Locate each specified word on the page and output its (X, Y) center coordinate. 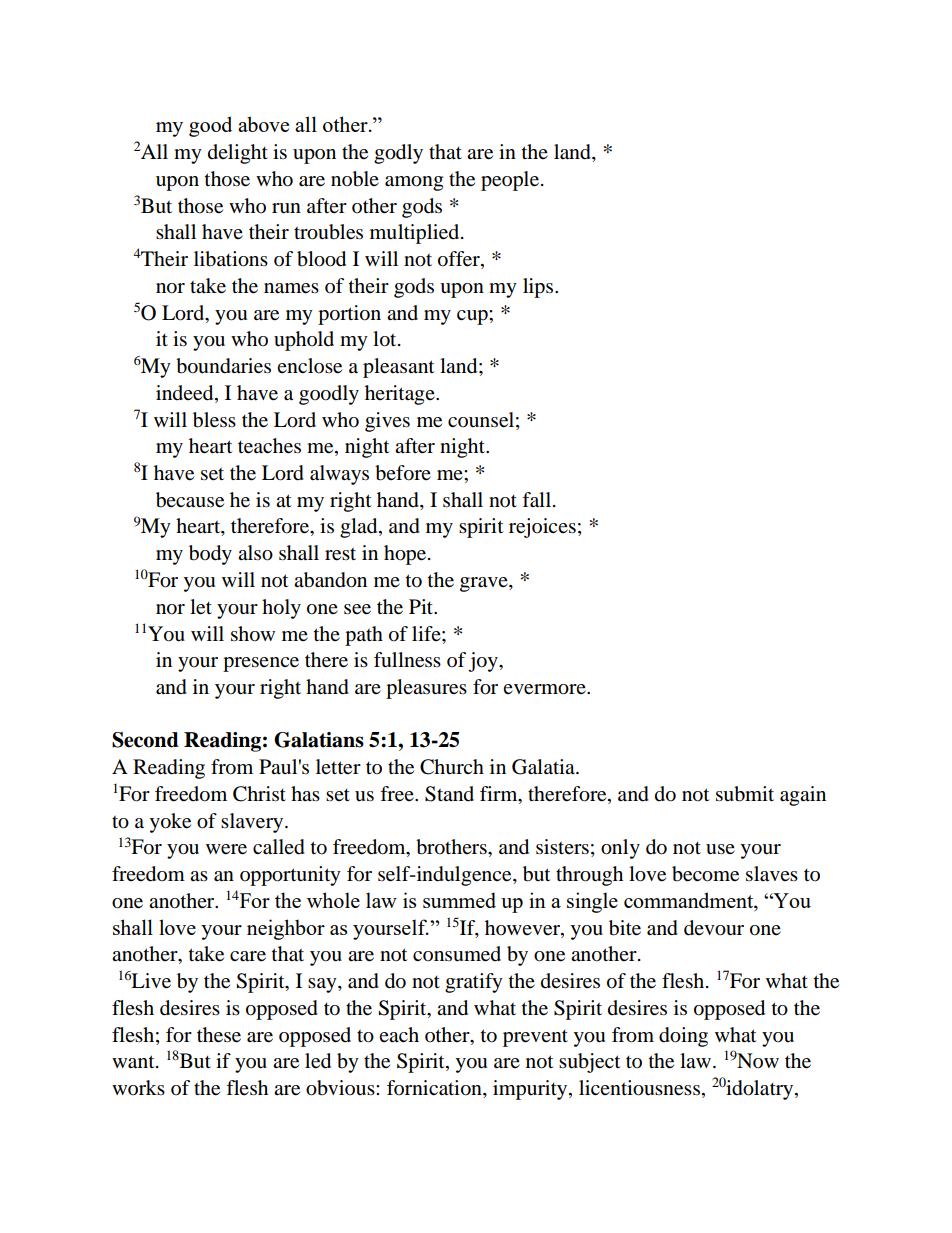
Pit (422, 606)
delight (238, 154)
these (219, 1035)
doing (683, 1037)
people (510, 181)
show (253, 634)
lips (539, 288)
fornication (435, 1089)
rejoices (542, 528)
